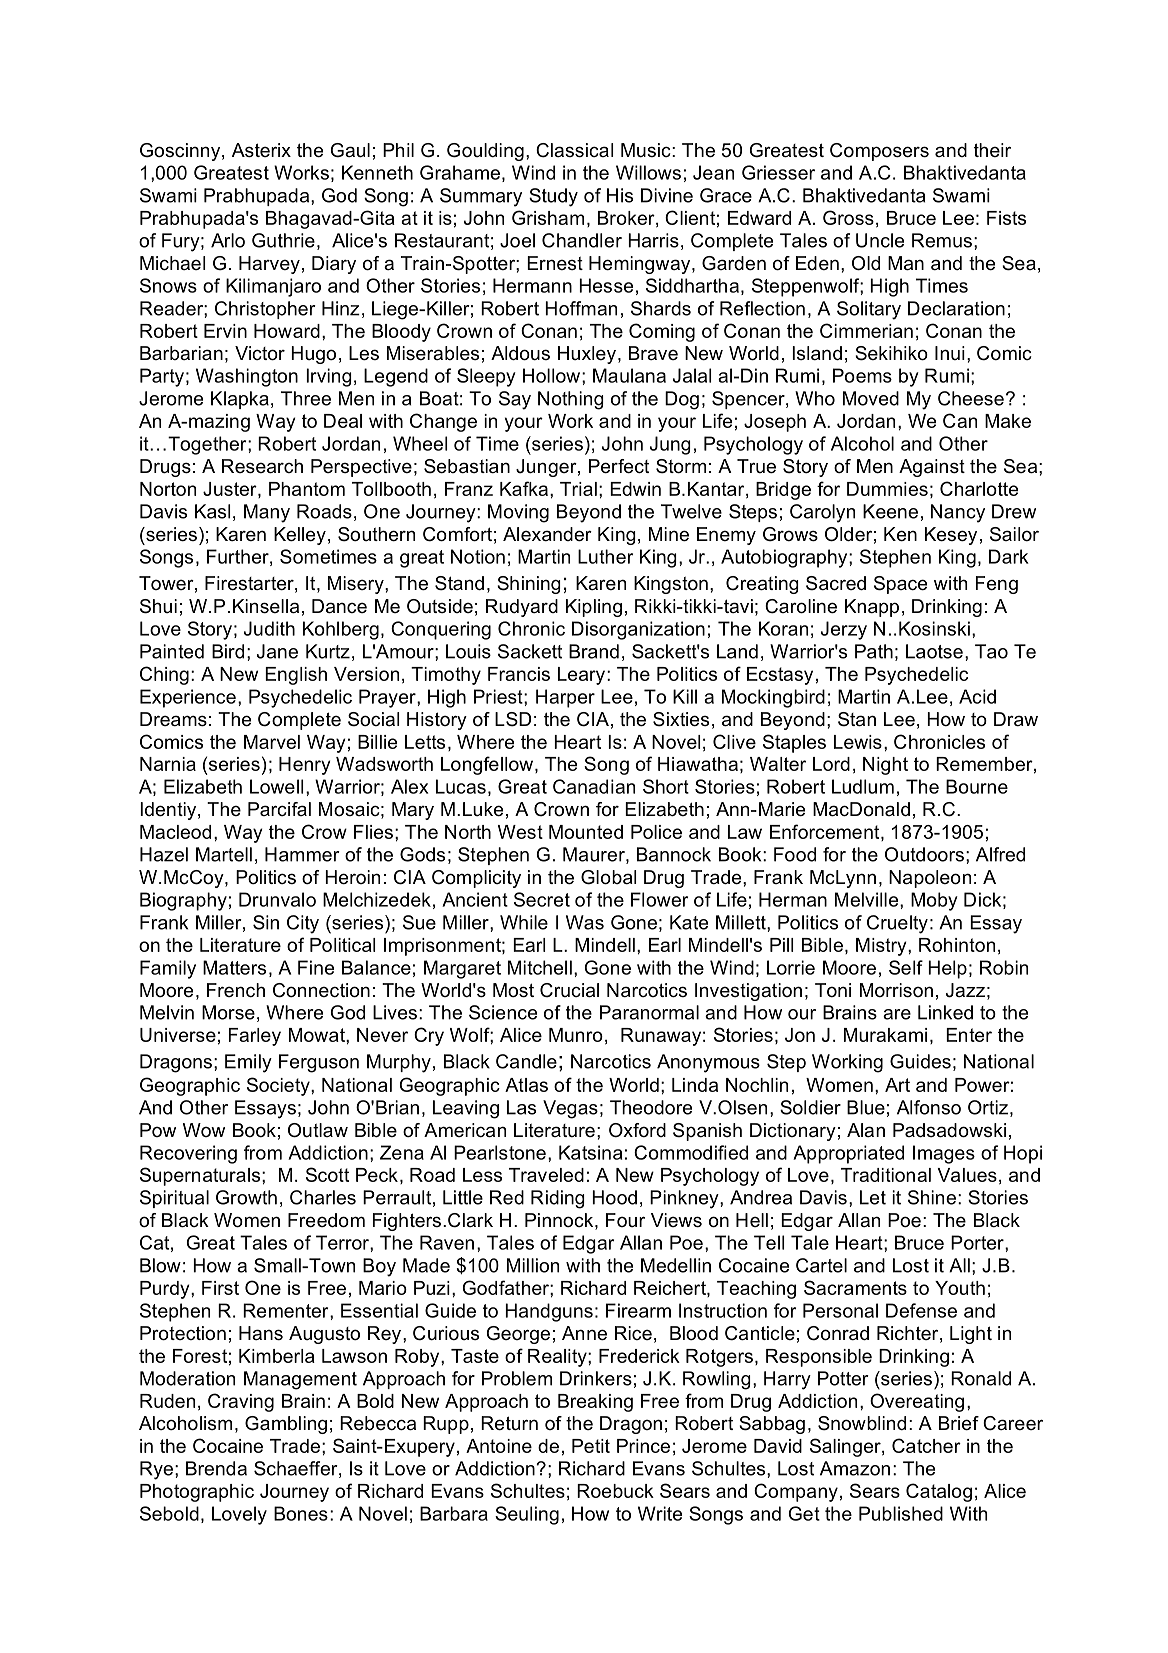 This page has height=1653, width=1168. I want to click on Composers, so click(879, 152).
